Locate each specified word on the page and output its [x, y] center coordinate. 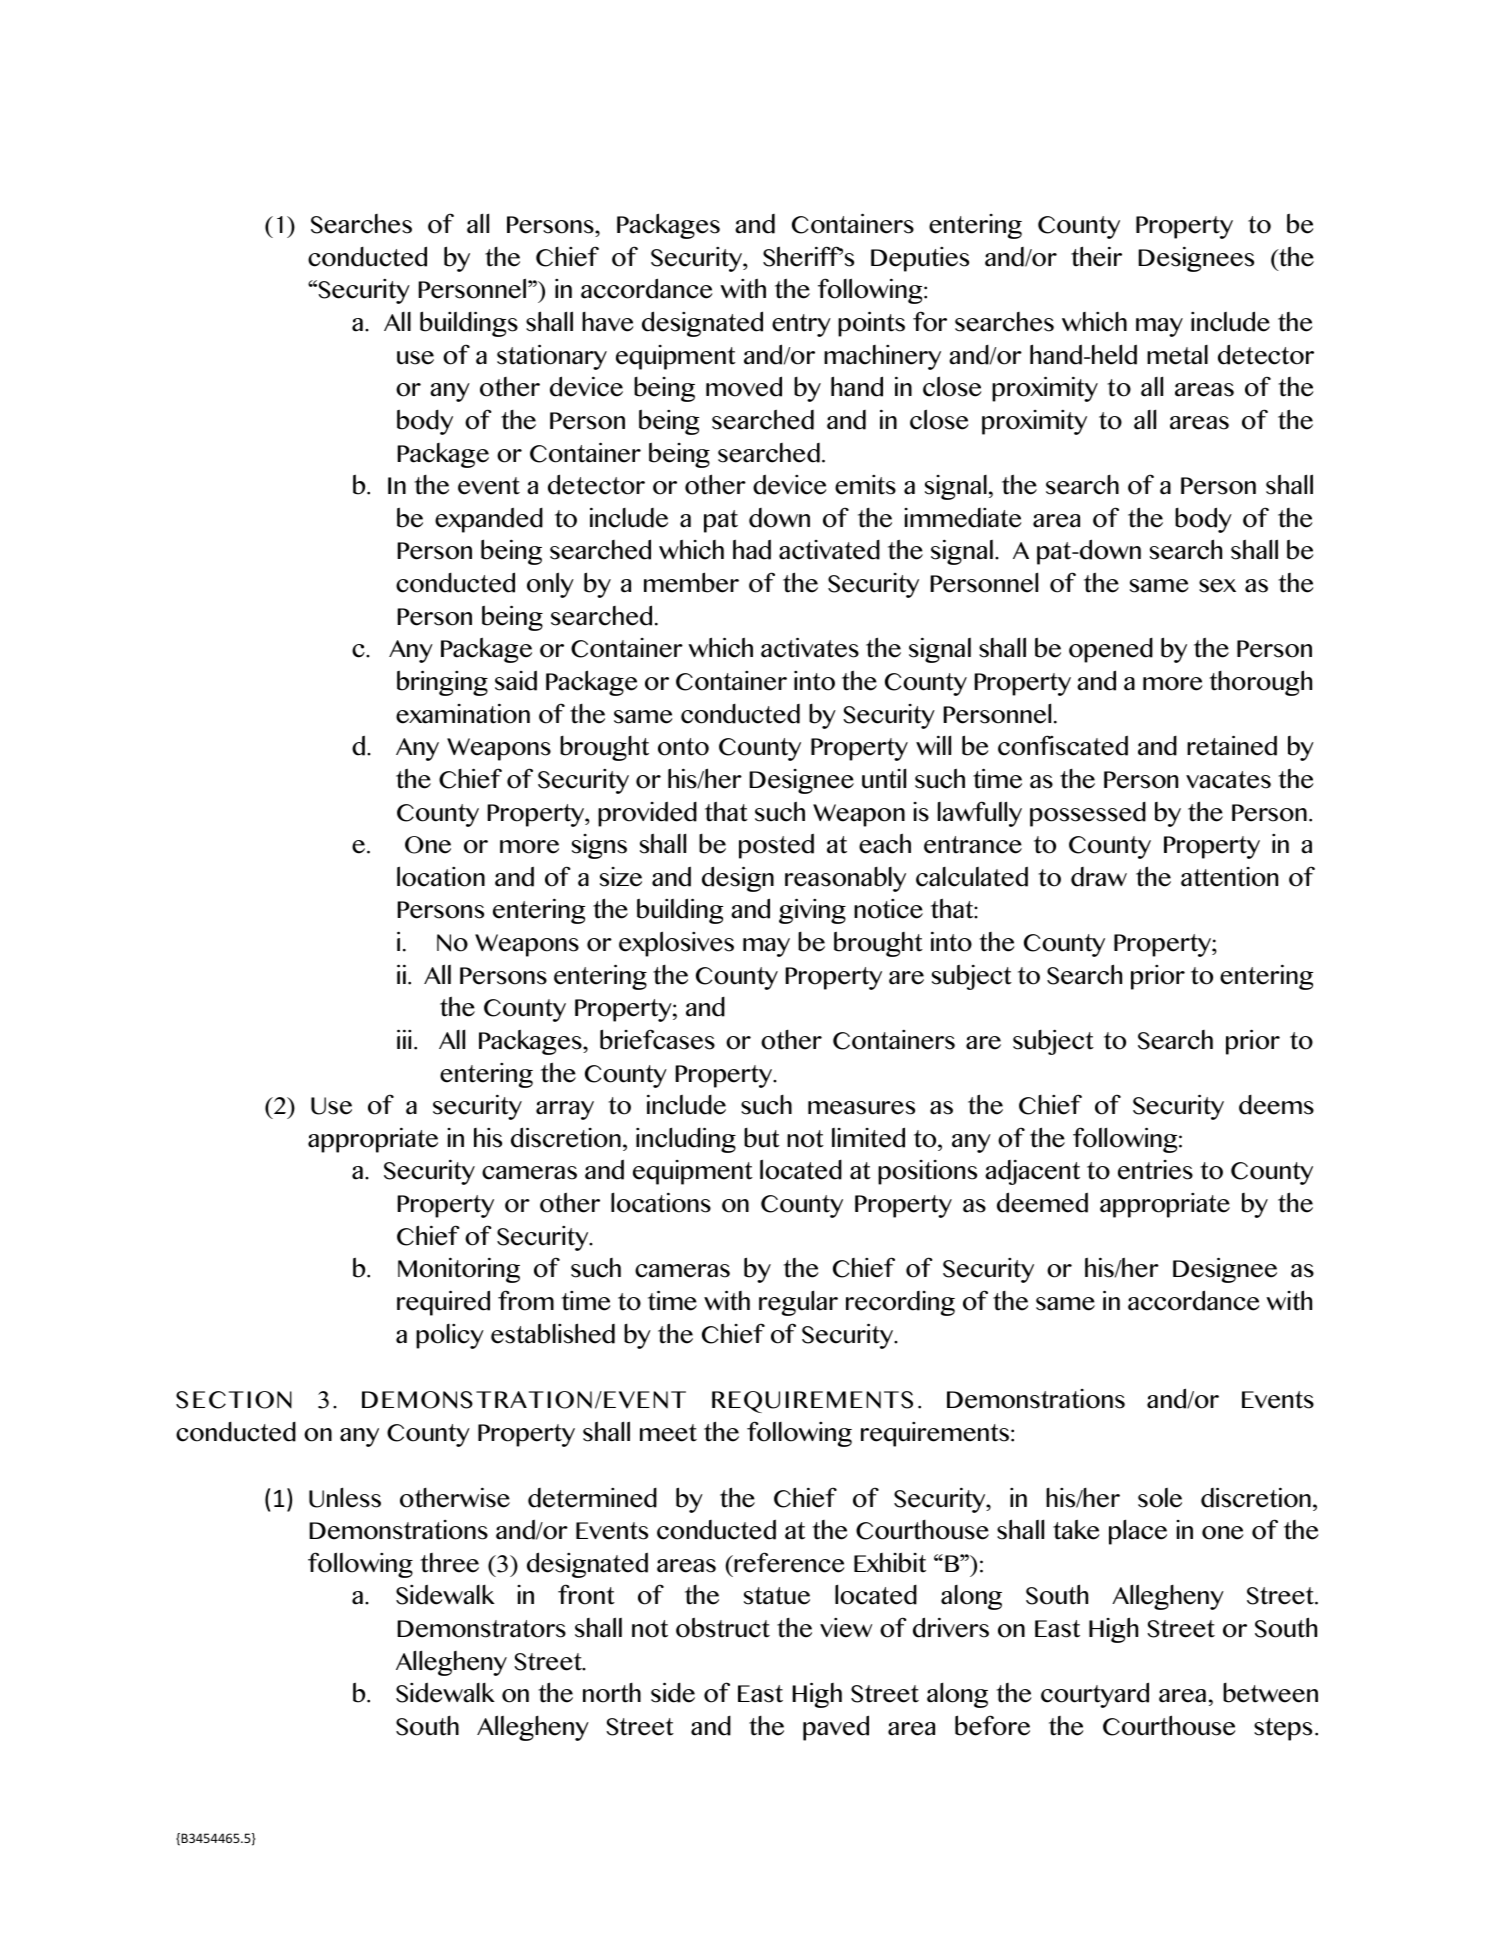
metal [1177, 355]
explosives [676, 944]
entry [801, 325]
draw [1099, 877]
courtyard [1095, 1695]
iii [404, 1039]
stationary [552, 357]
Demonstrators [482, 1629]
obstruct [723, 1627]
